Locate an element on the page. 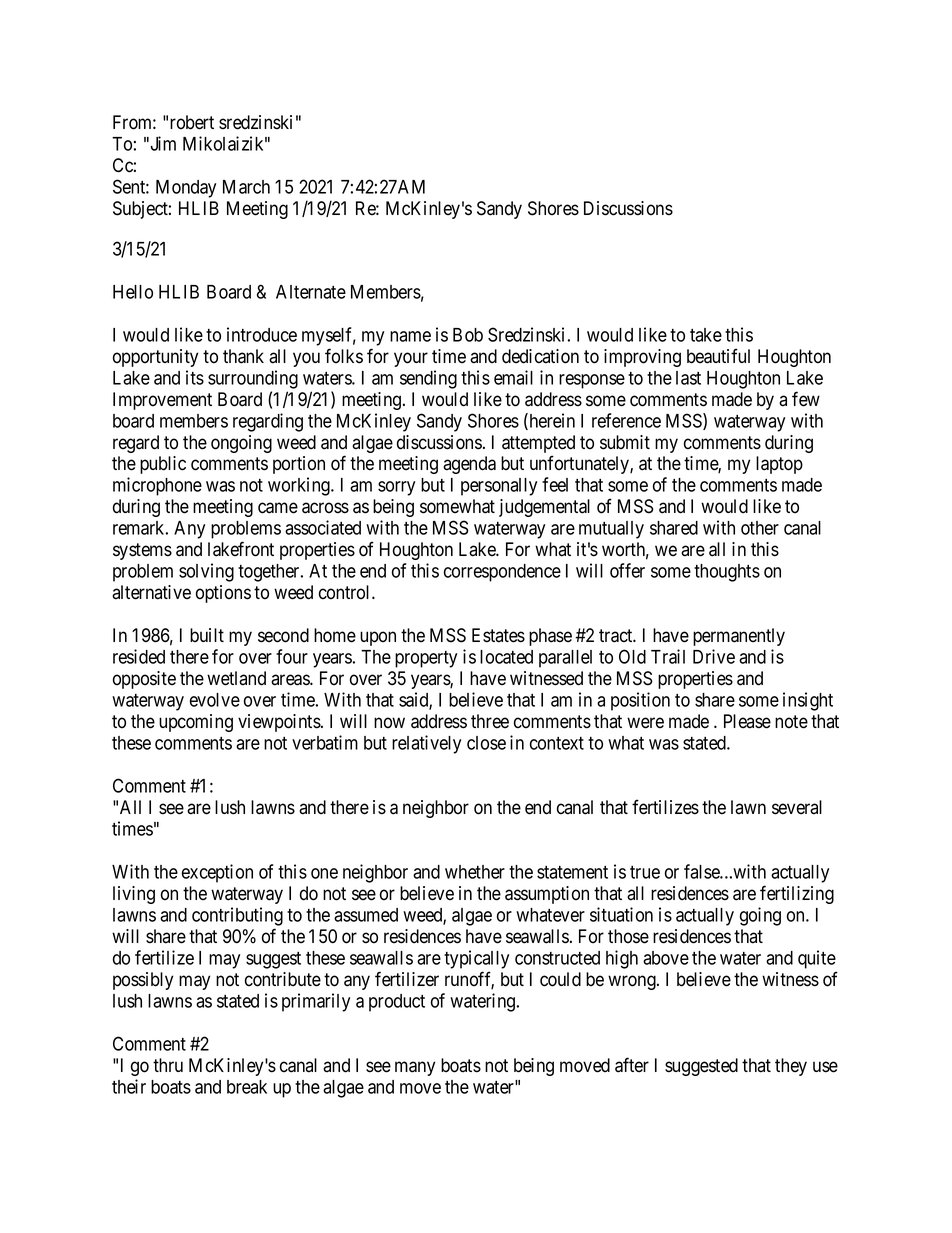  Please is located at coordinates (747, 721).
